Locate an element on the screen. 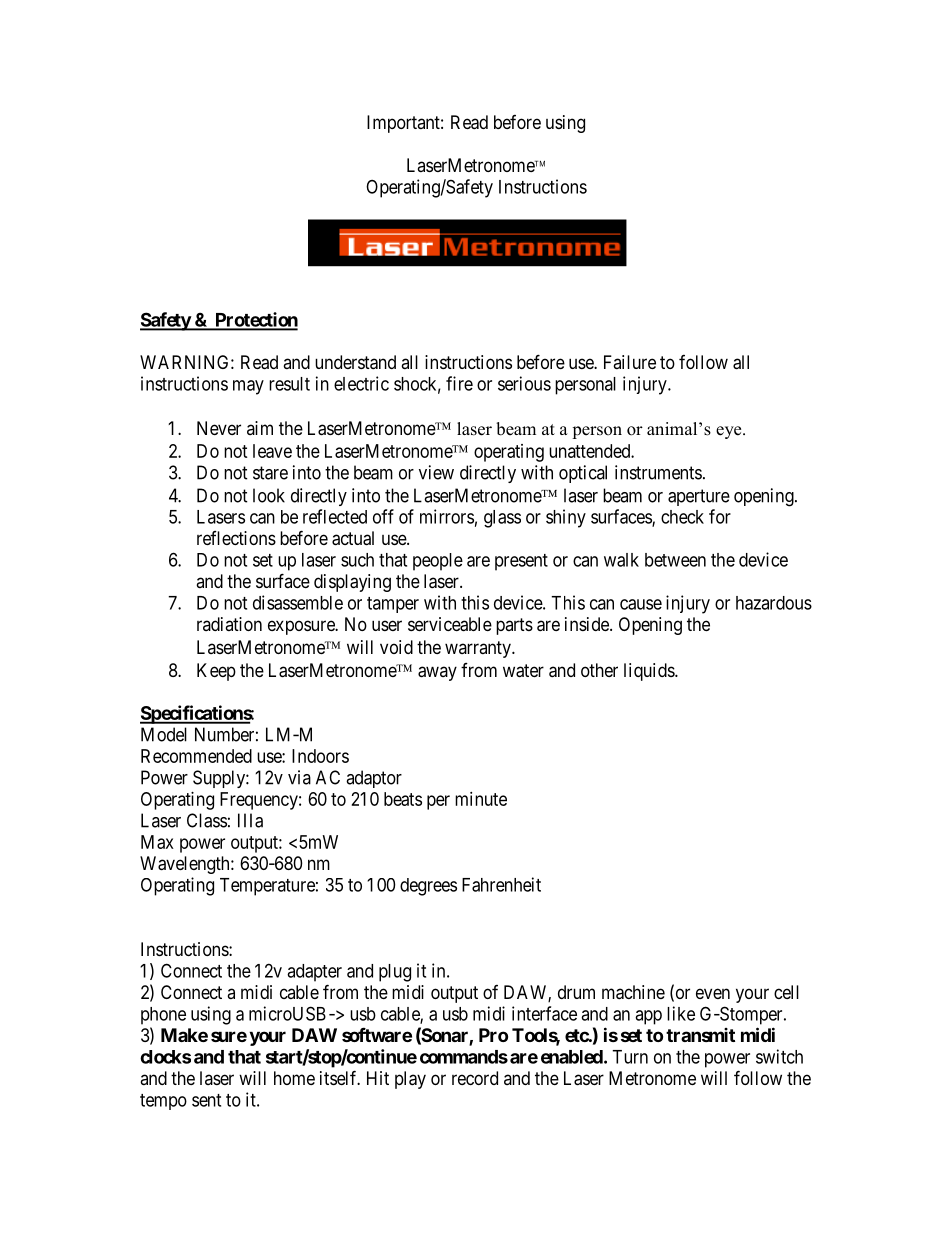 This screenshot has height=1233, width=952. Recommended is located at coordinates (196, 756).
